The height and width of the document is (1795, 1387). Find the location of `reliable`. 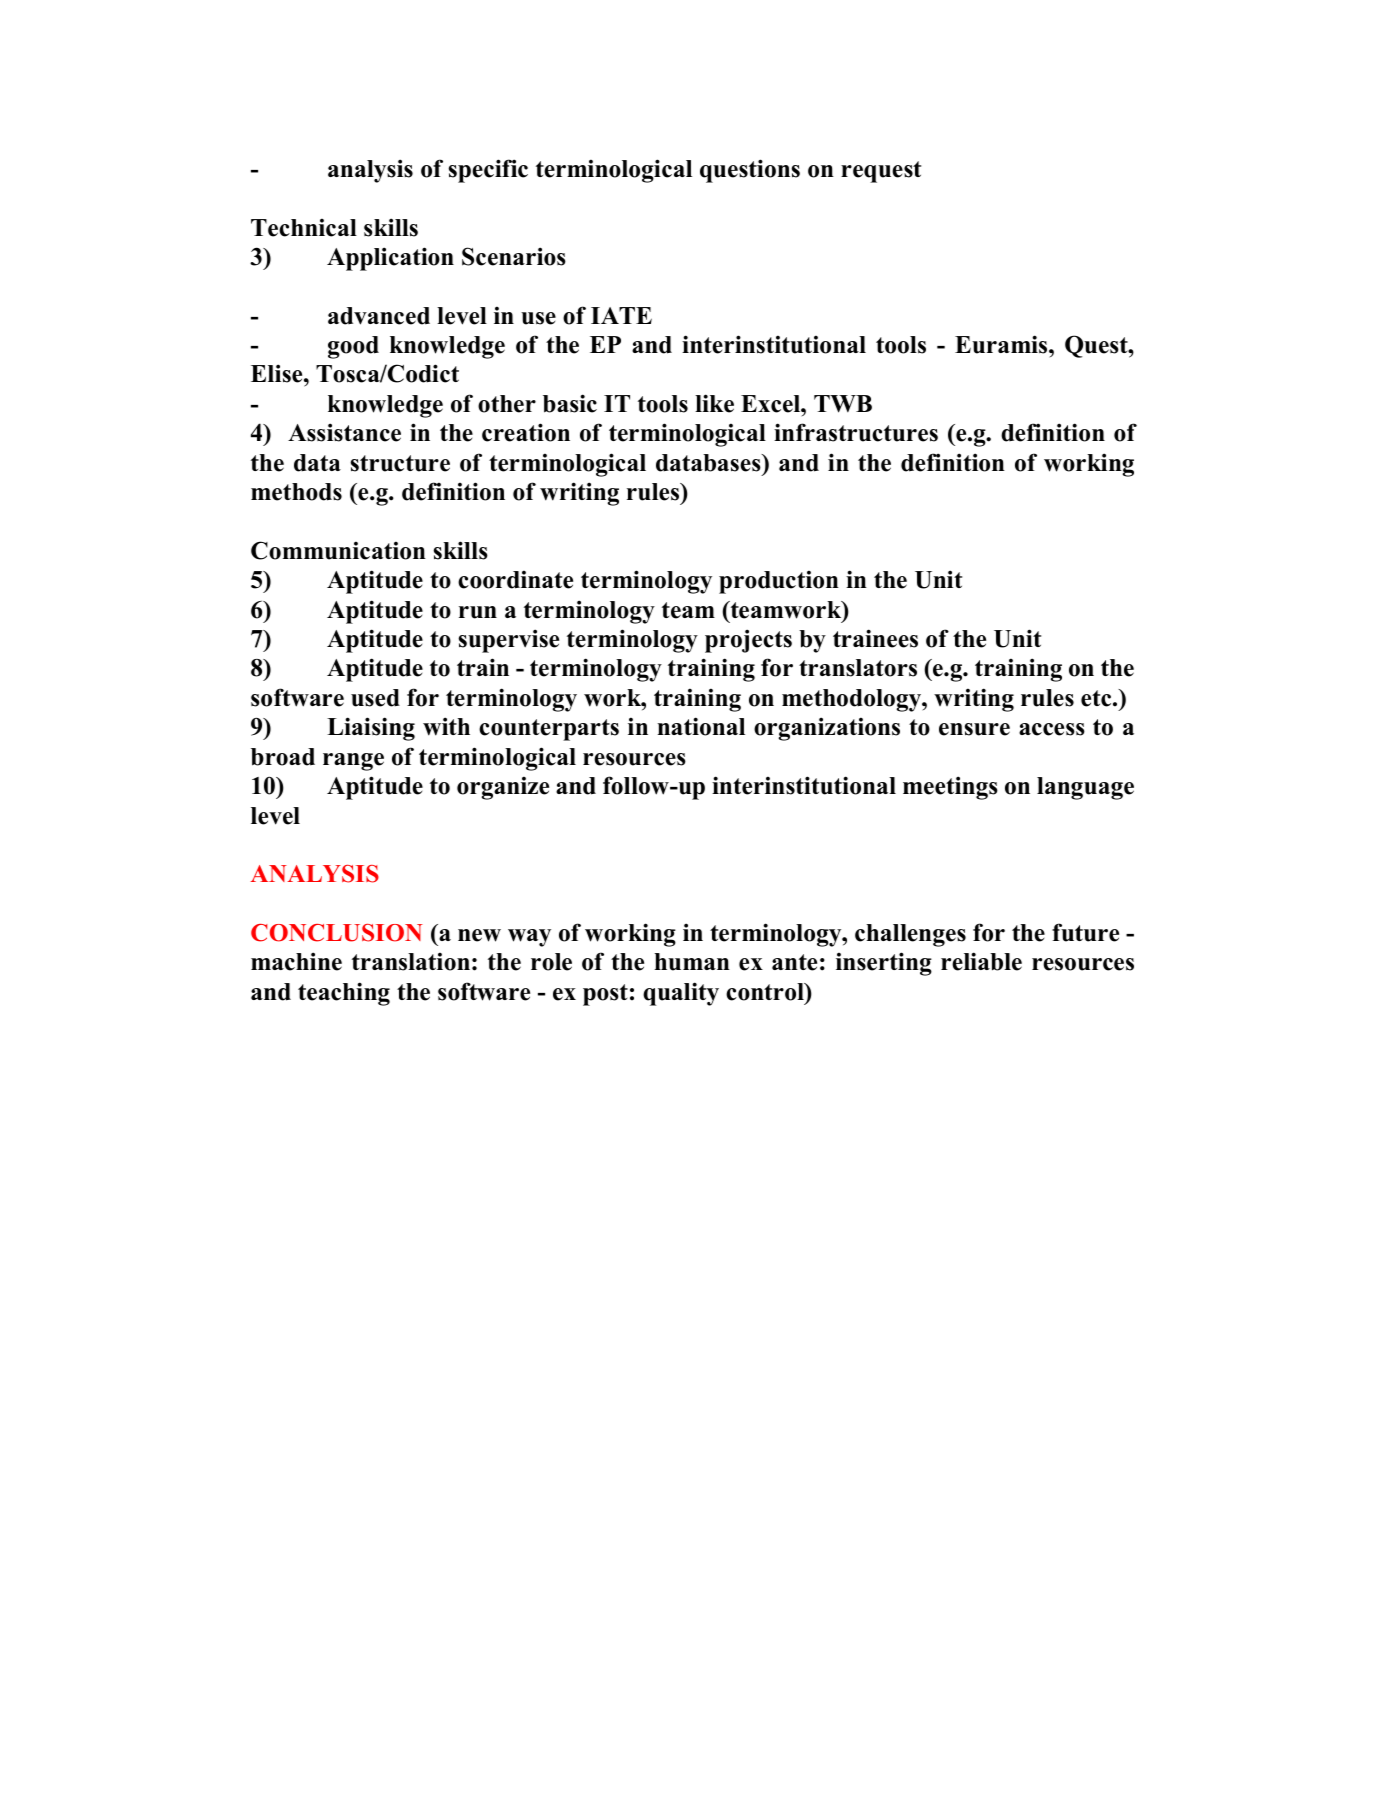

reliable is located at coordinates (981, 961).
